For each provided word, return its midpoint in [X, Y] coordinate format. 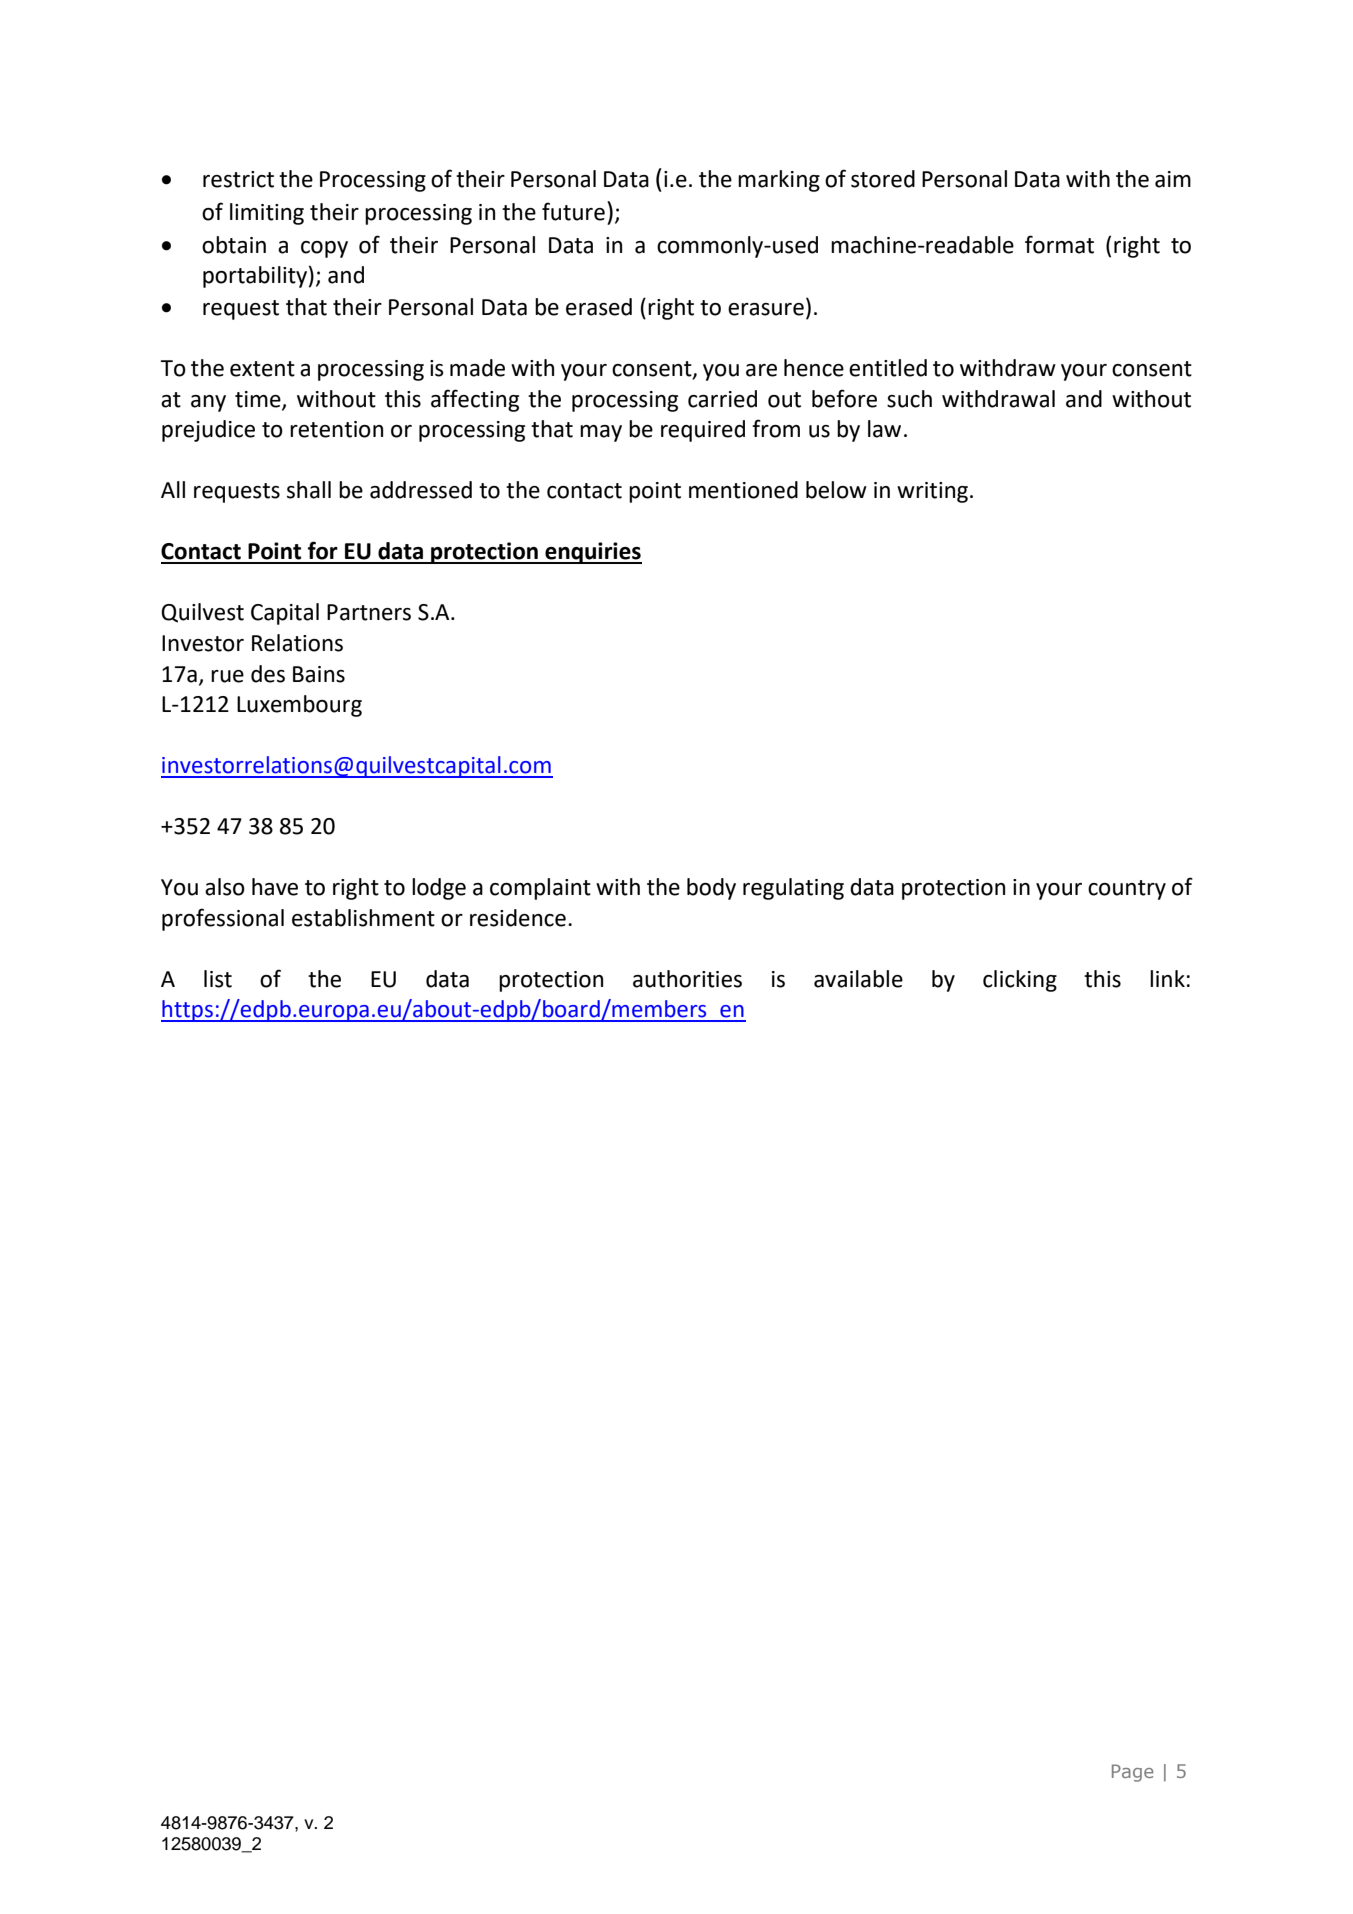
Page [1132, 1773]
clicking [1020, 981]
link [1167, 978]
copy [324, 249]
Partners [369, 612]
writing [932, 492]
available [858, 979]
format [1059, 244]
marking [779, 181]
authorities [687, 979]
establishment [363, 918]
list [218, 979]
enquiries [592, 553]
